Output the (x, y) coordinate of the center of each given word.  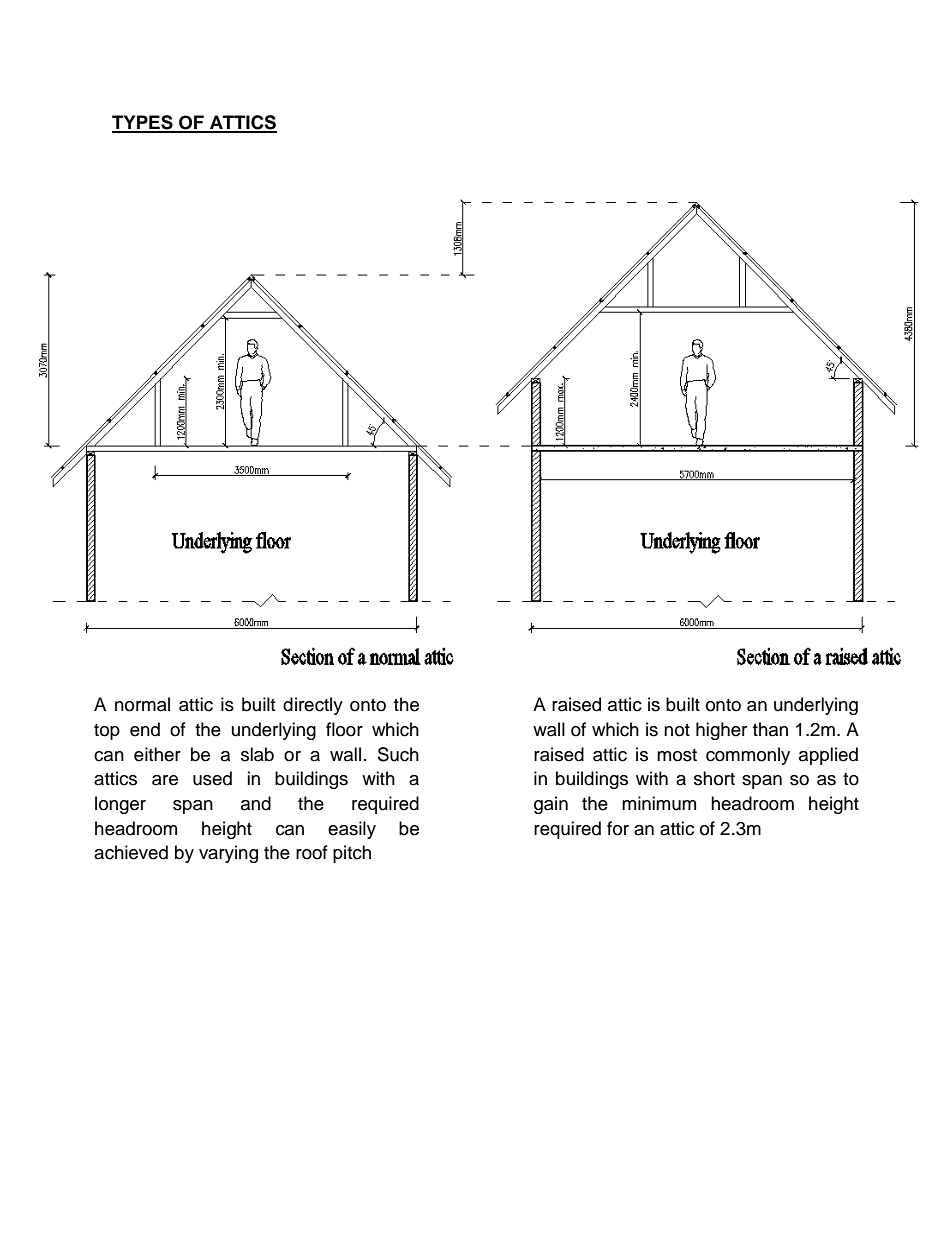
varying (228, 854)
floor (344, 729)
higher (721, 731)
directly (313, 706)
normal (142, 704)
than (770, 729)
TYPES (143, 123)
